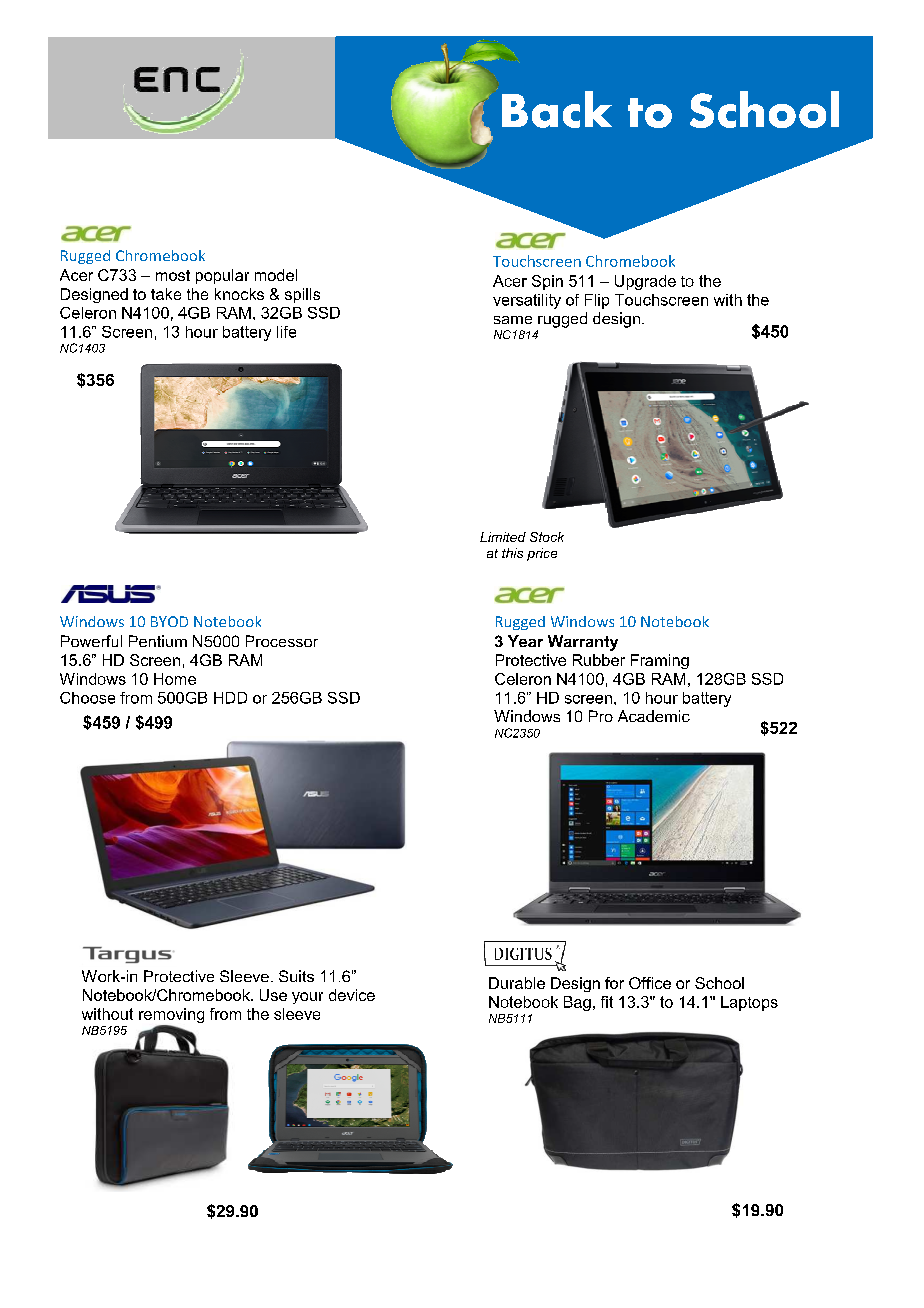 The height and width of the screenshot is (1308, 924). What do you see at coordinates (171, 1017) in the screenshot?
I see `removing` at bounding box center [171, 1017].
